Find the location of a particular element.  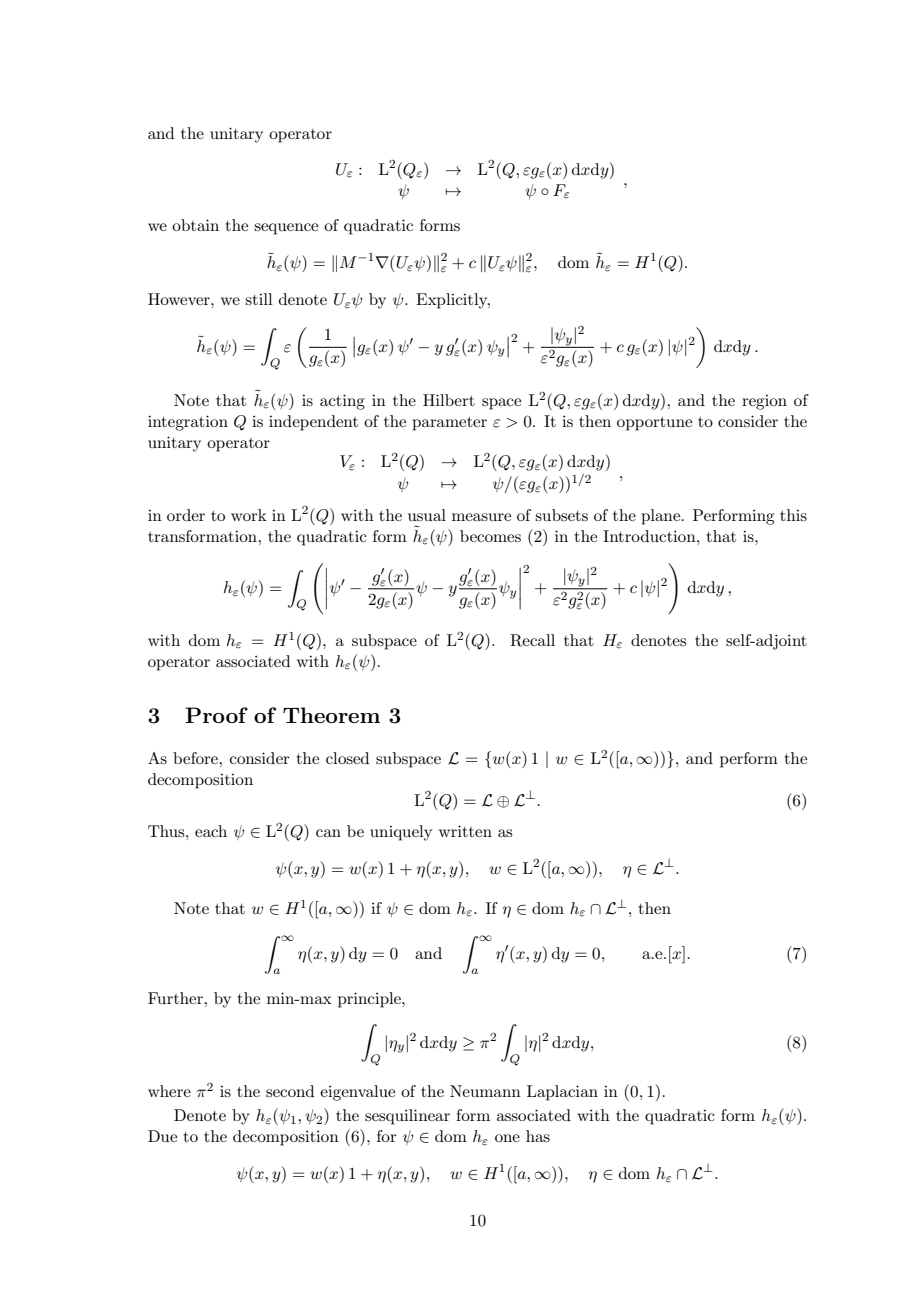

Neumann is located at coordinates (485, 1091).
